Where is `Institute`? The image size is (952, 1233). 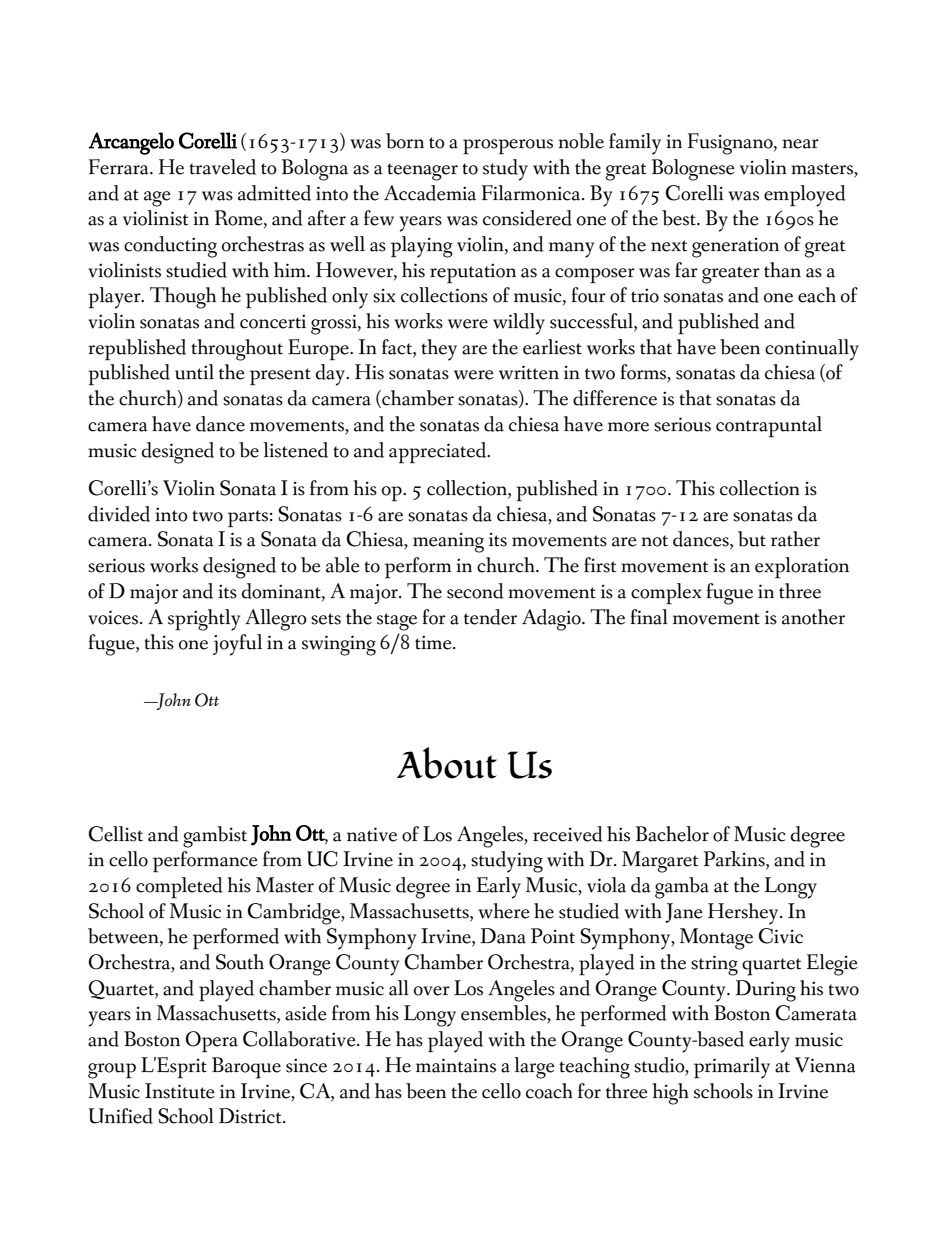
Institute is located at coordinates (180, 1091).
